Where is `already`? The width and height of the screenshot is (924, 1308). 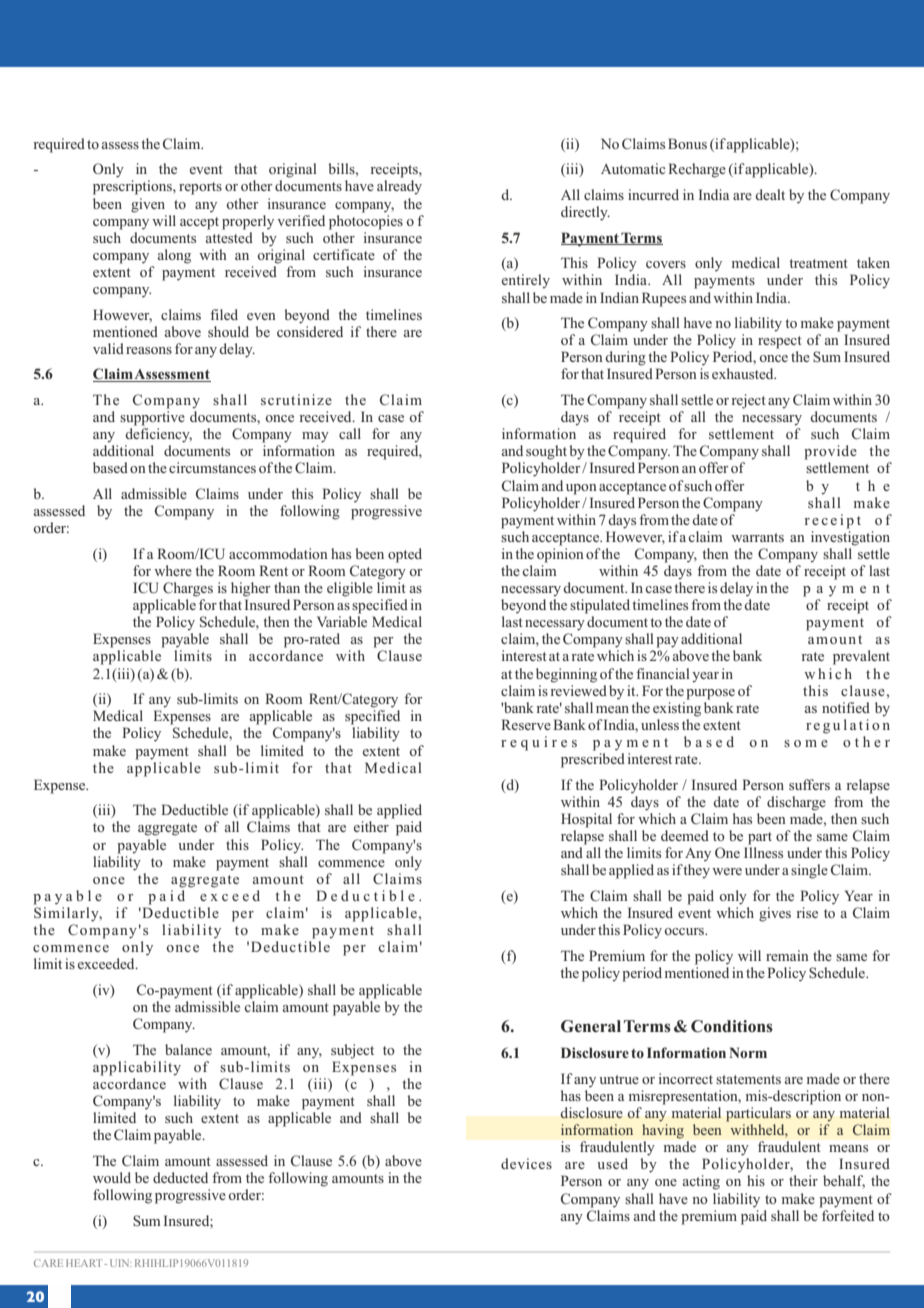 already is located at coordinates (399, 187).
